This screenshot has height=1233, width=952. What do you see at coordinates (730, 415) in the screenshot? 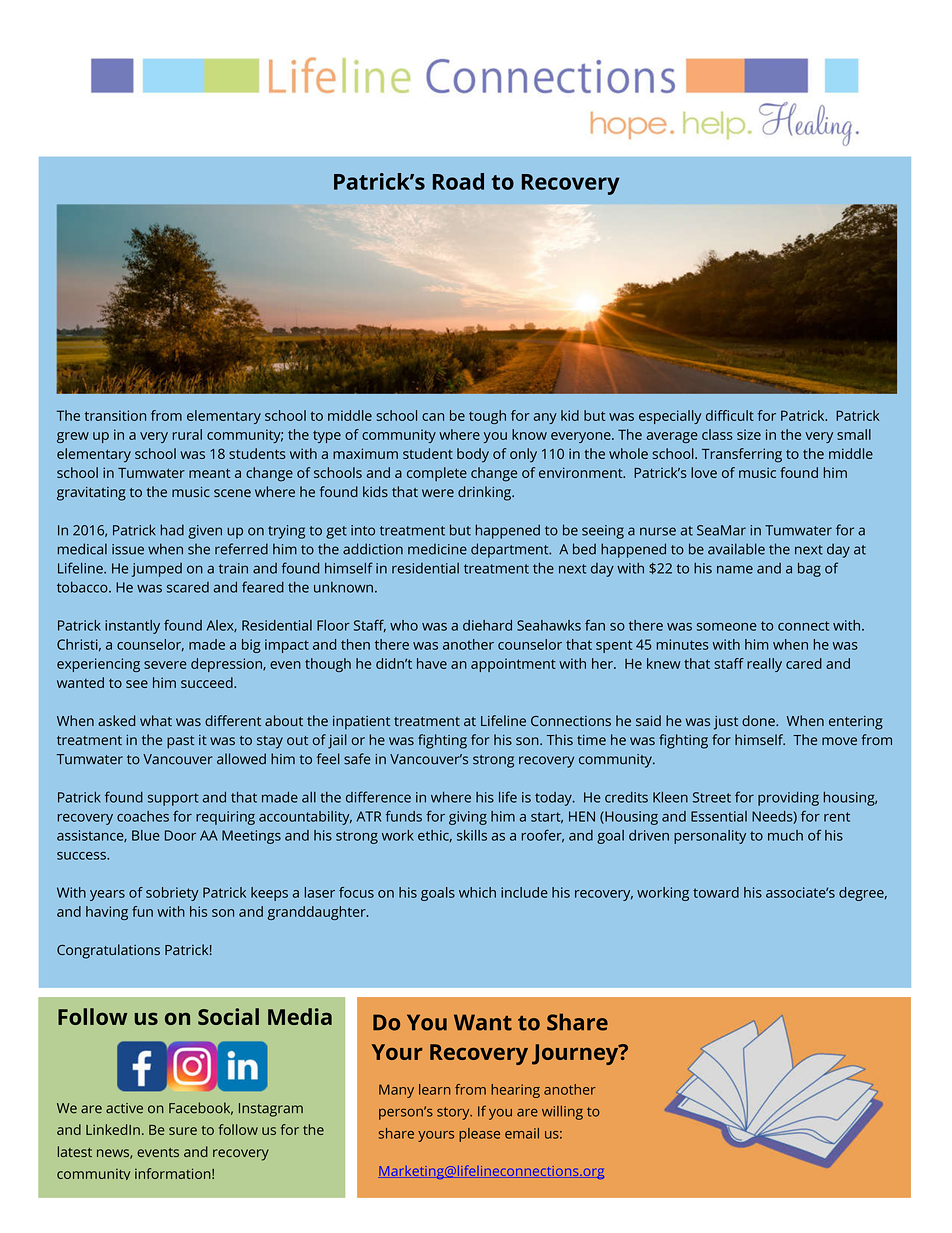
I see `difficult` at bounding box center [730, 415].
